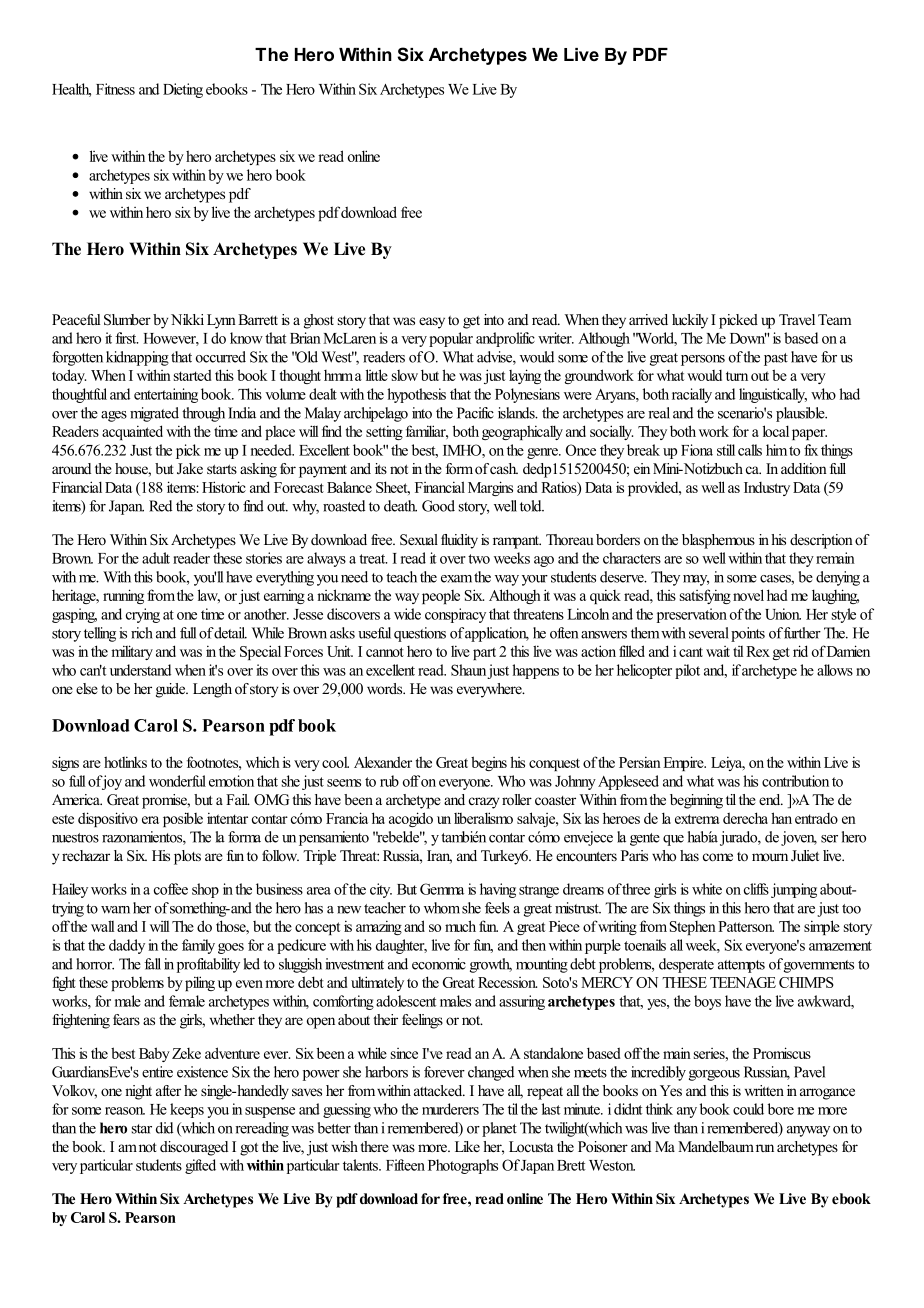 The width and height of the page is (924, 1308). I want to click on wait, so click(718, 651).
